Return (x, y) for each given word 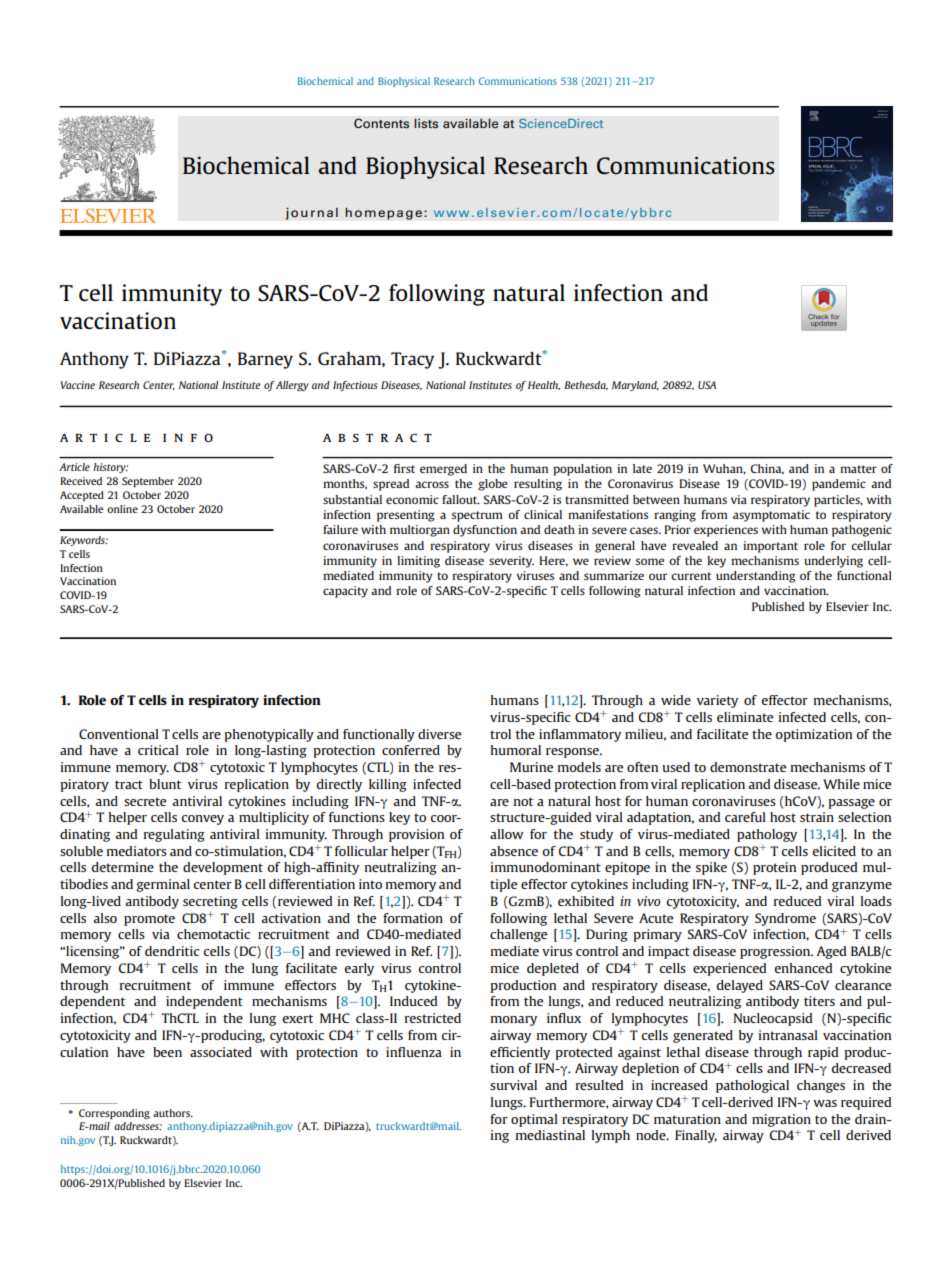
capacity (345, 592)
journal (311, 213)
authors (172, 1113)
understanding (756, 577)
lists (426, 123)
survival (513, 1085)
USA (707, 385)
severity (511, 562)
